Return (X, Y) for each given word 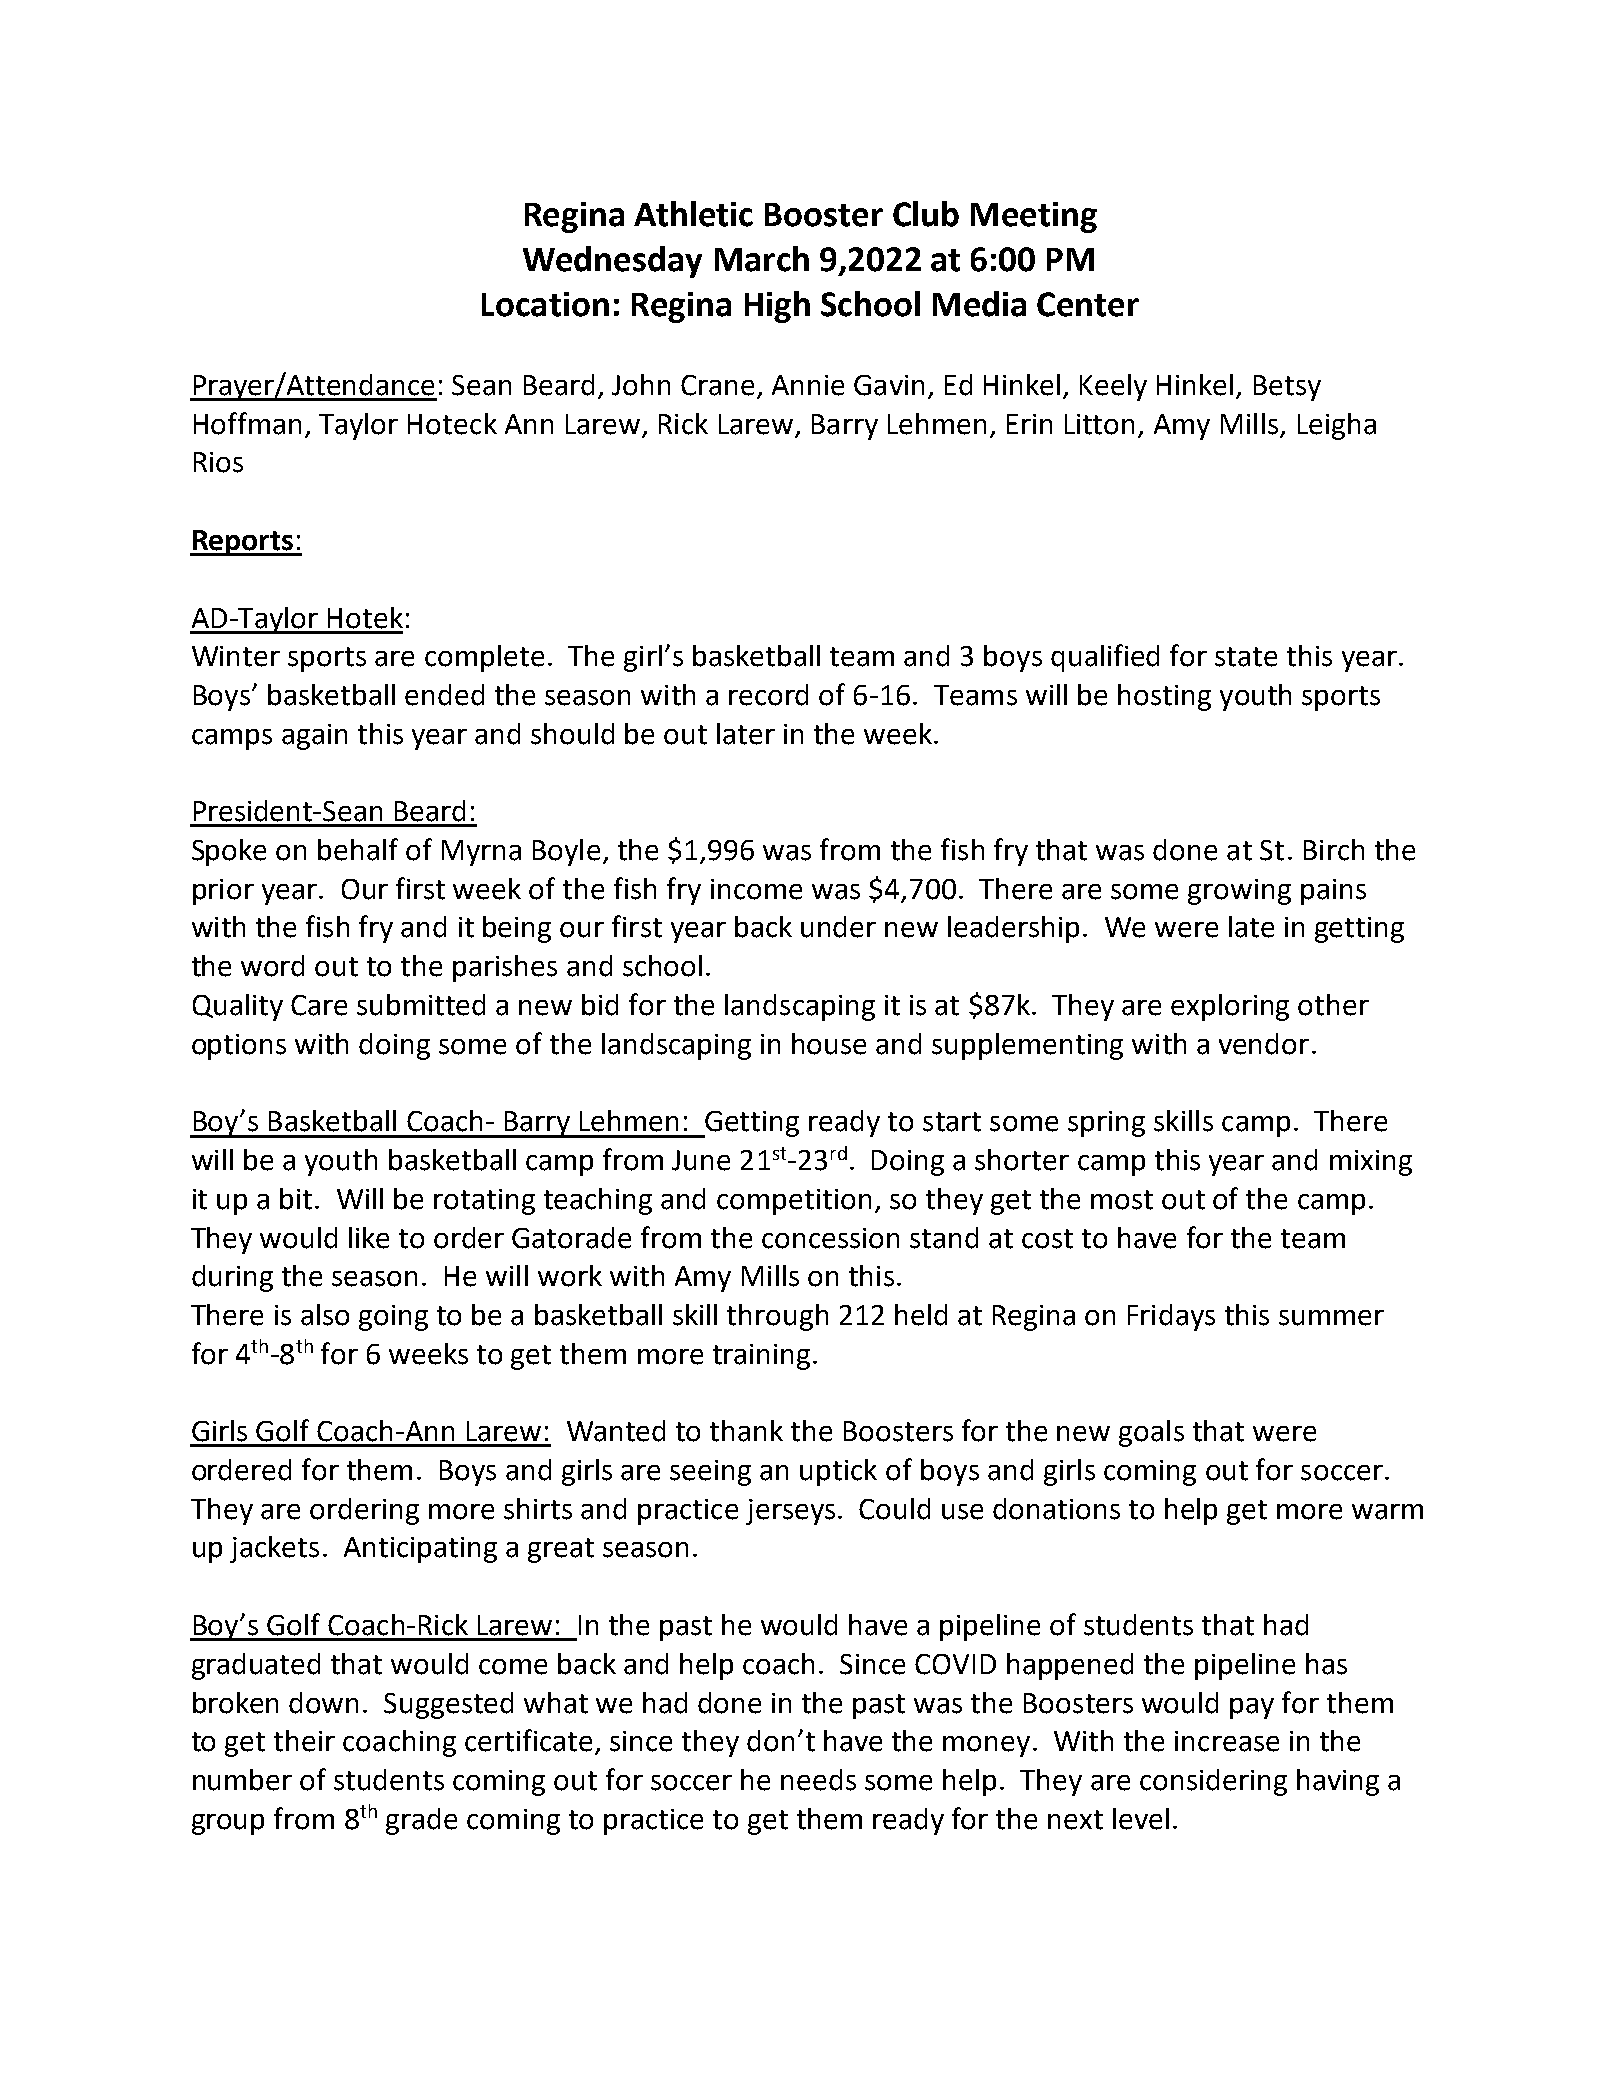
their (304, 1741)
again (314, 737)
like (369, 1238)
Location (545, 304)
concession (830, 1238)
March (762, 259)
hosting (1164, 697)
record (768, 695)
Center (1088, 304)
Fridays (1171, 1317)
